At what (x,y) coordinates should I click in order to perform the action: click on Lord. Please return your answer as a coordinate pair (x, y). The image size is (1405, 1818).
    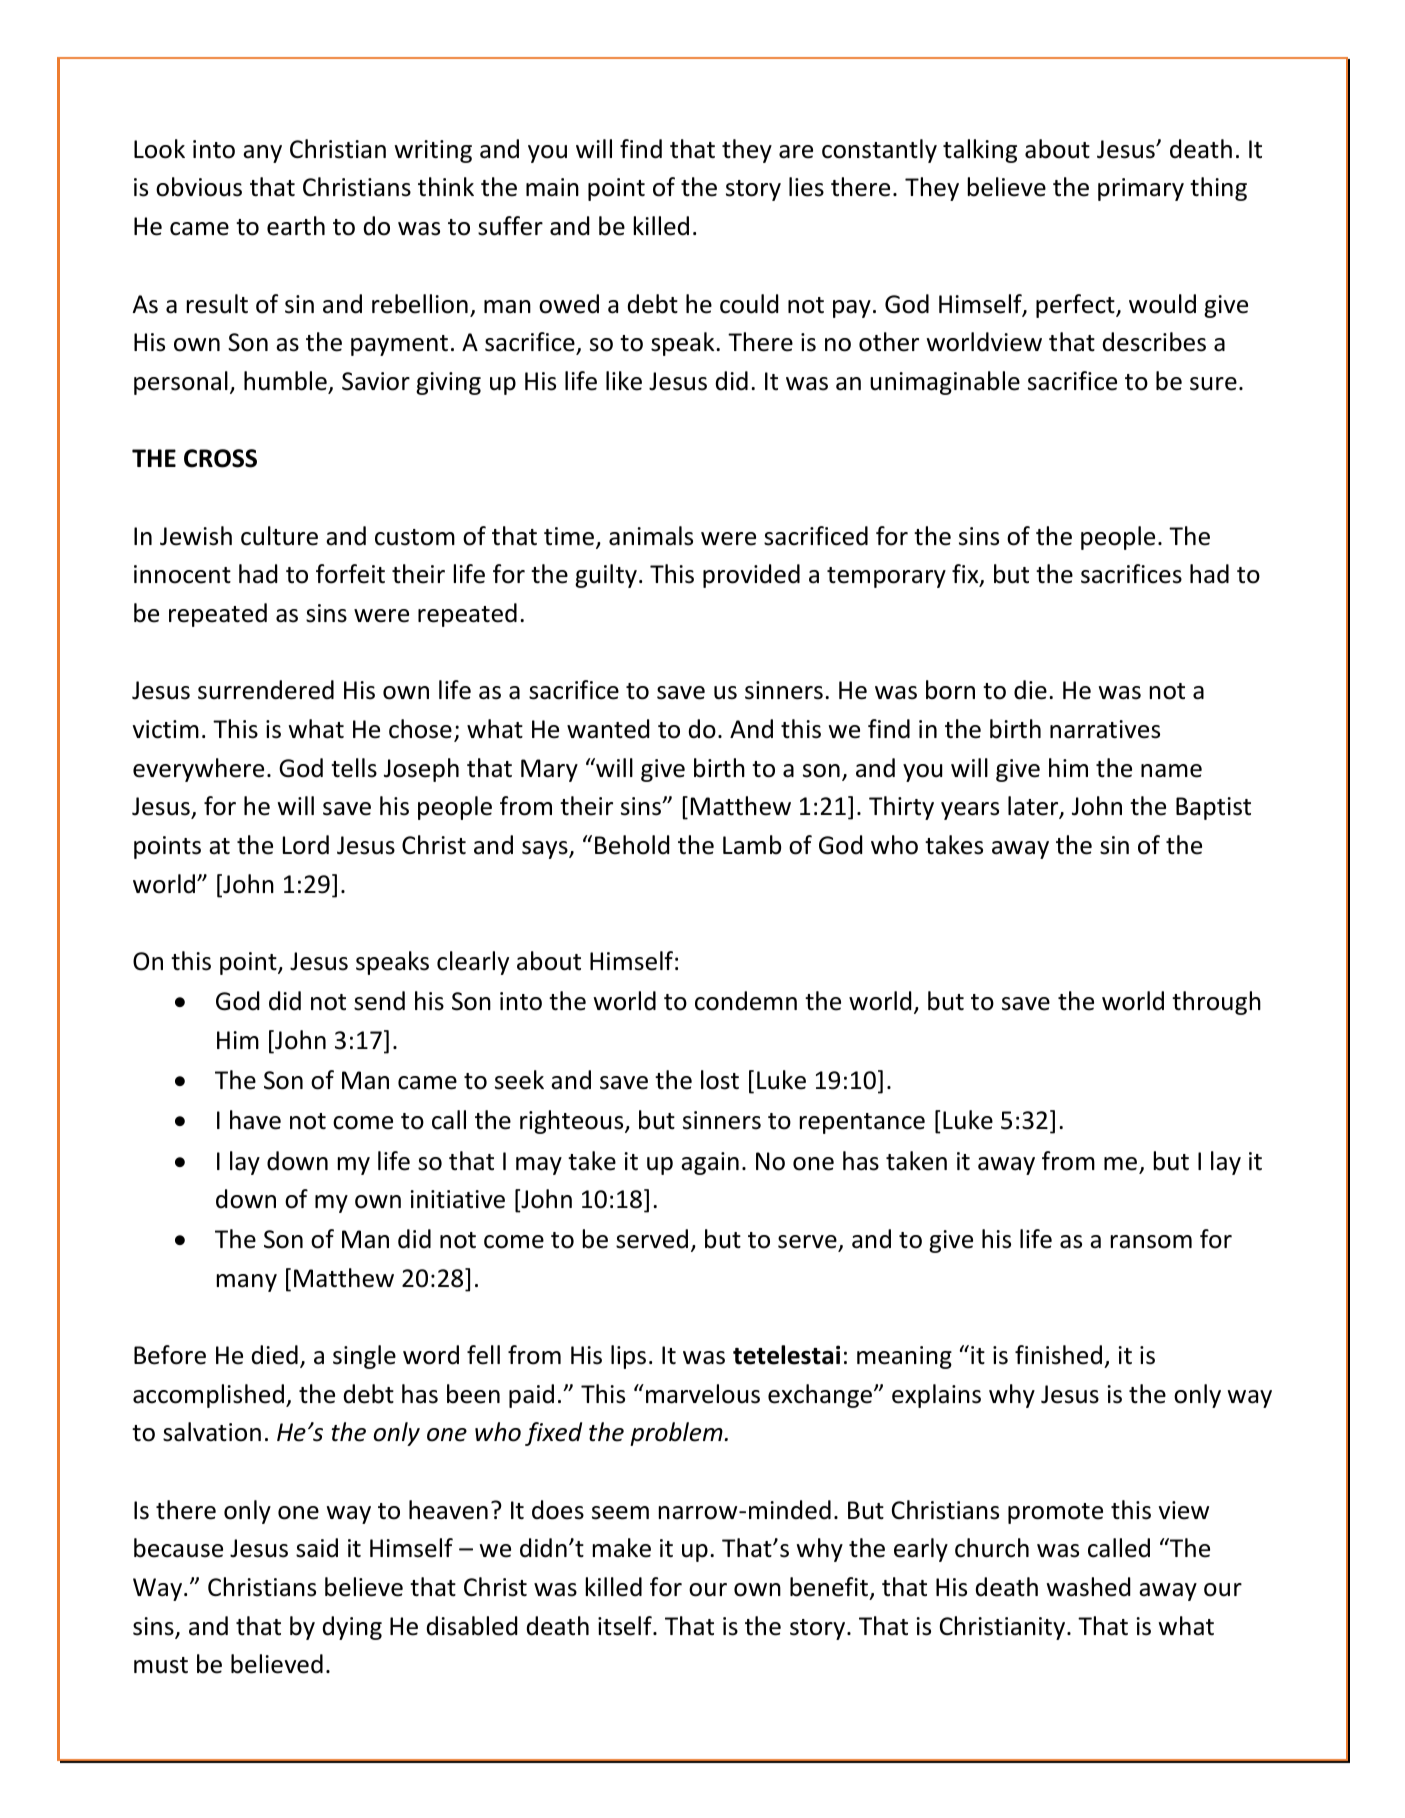
    Looking at the image, I should click on (306, 845).
